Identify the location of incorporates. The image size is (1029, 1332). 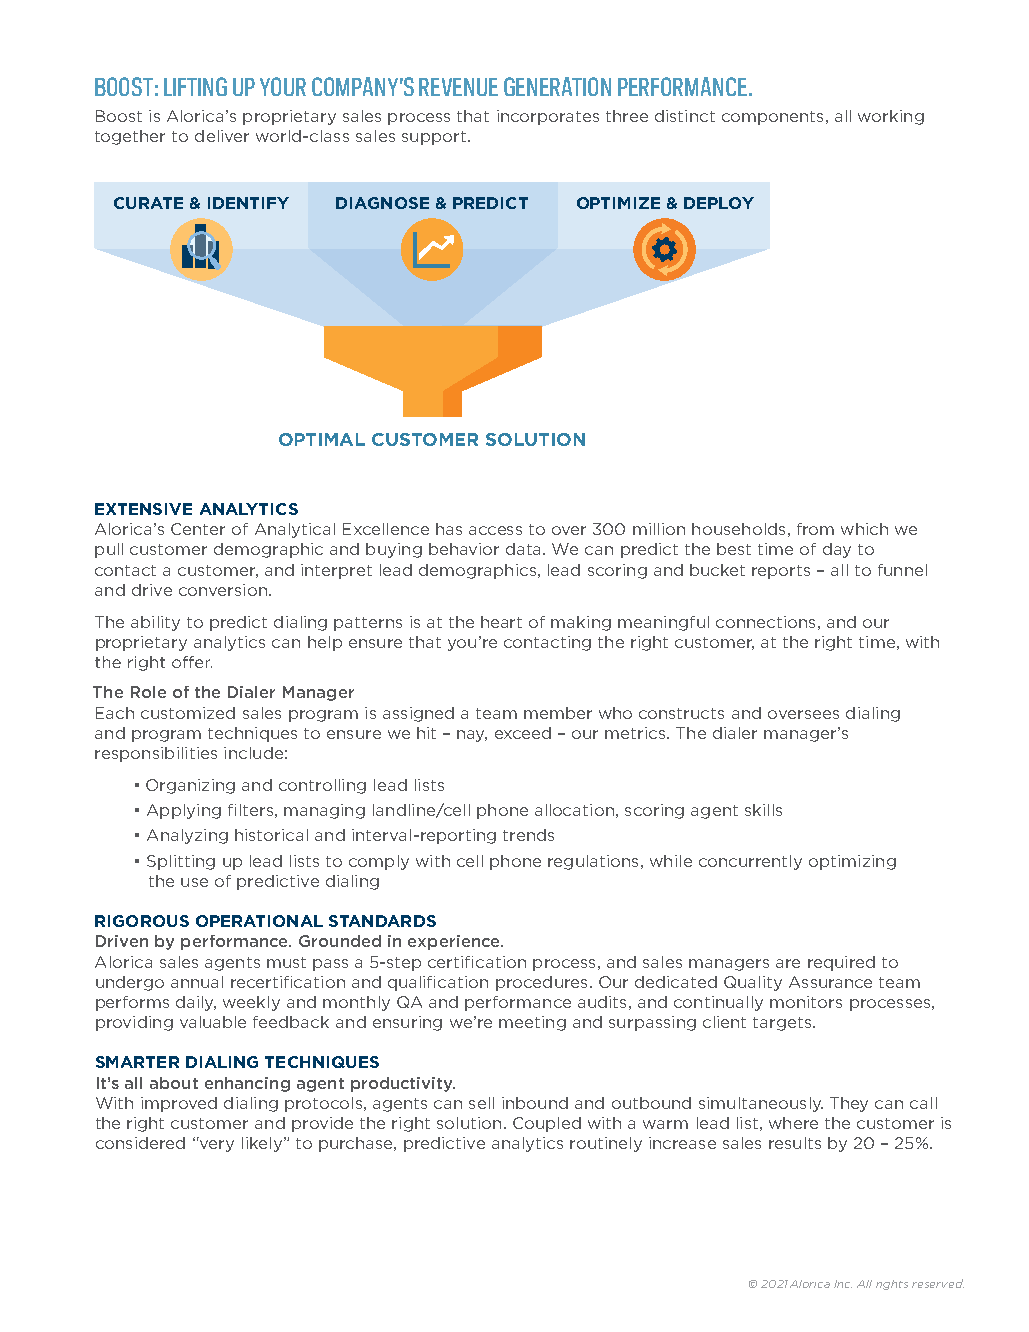
(548, 117).
